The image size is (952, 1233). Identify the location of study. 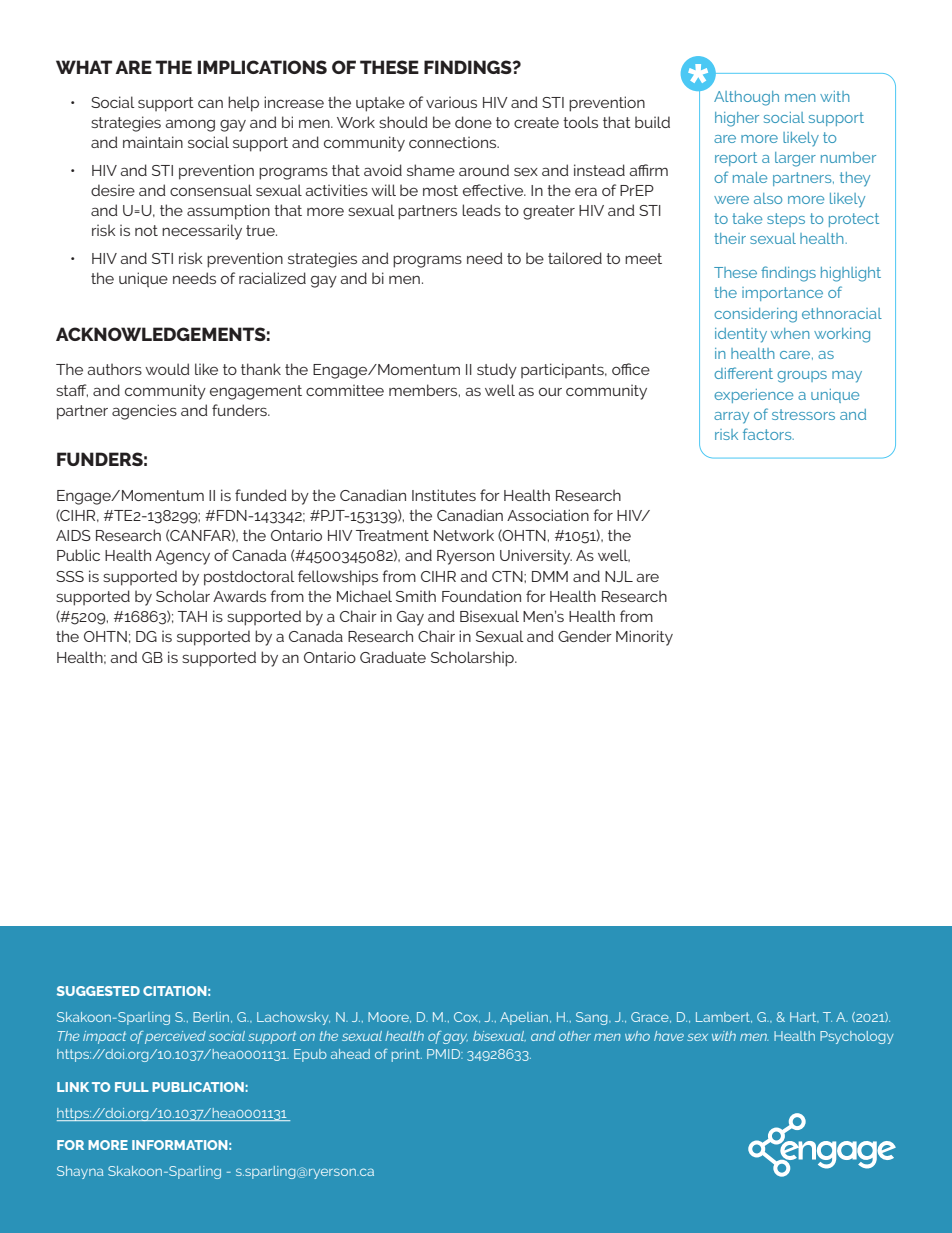
(497, 371).
